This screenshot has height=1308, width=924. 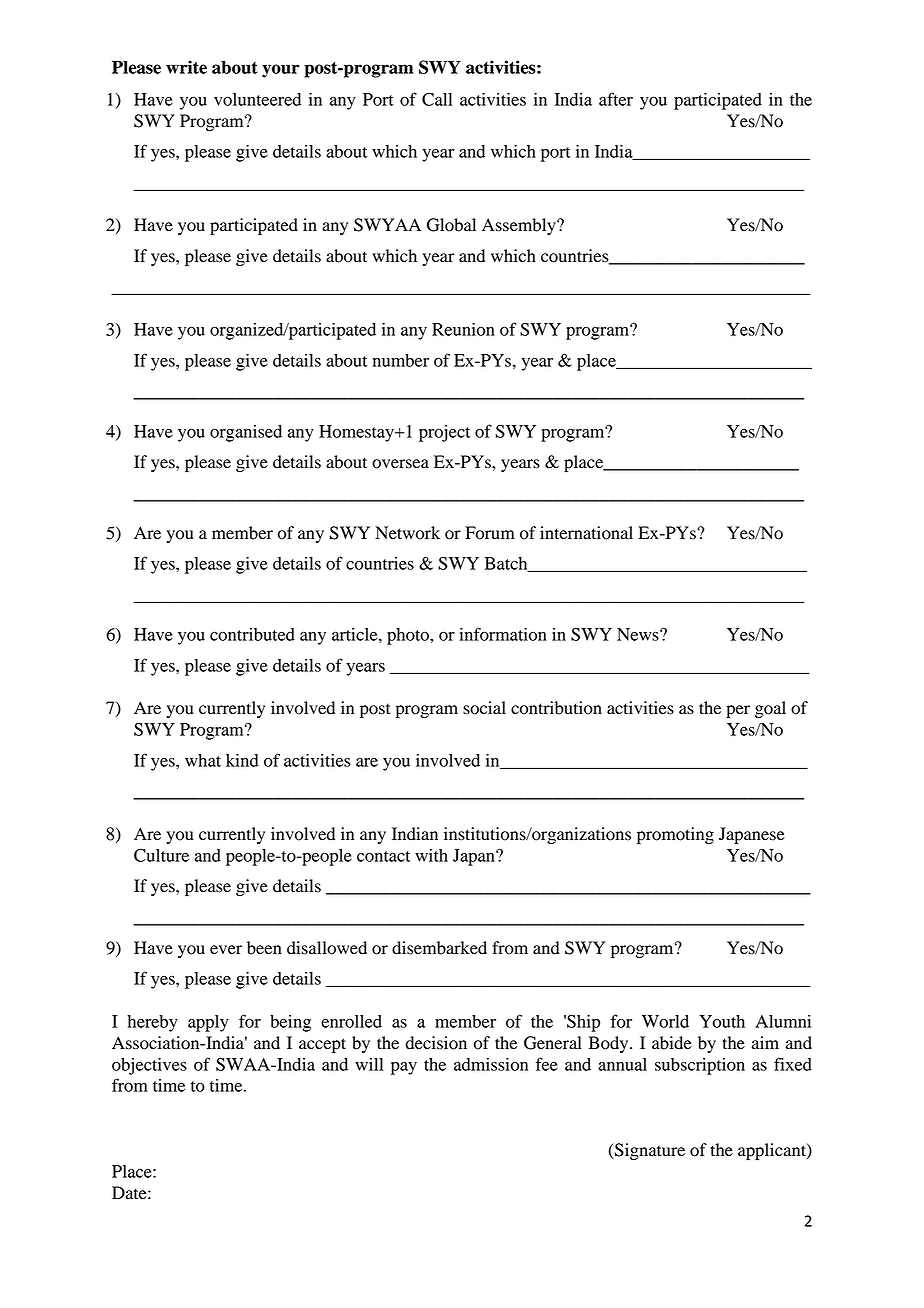 I want to click on kind, so click(x=242, y=760).
